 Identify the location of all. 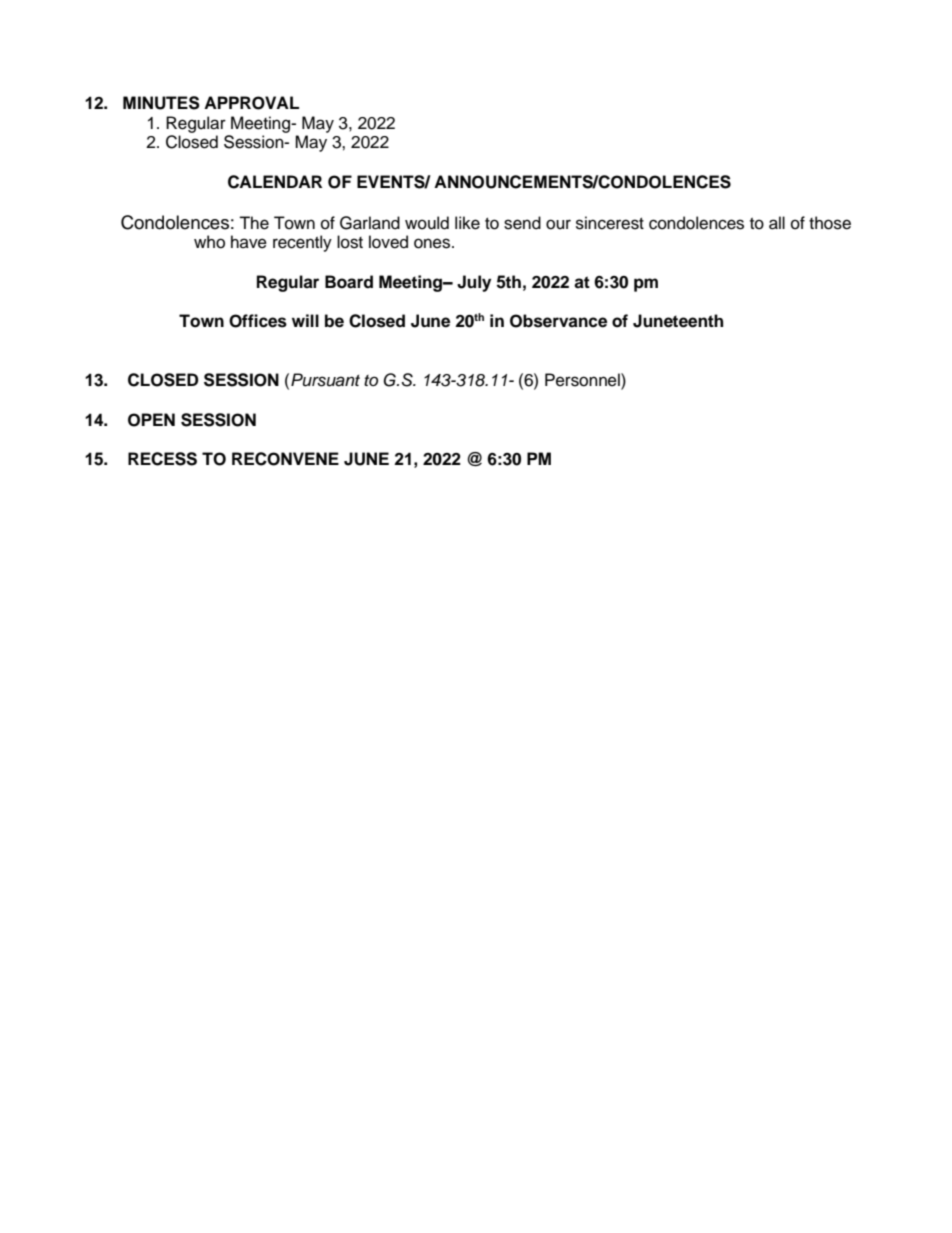
(777, 223).
